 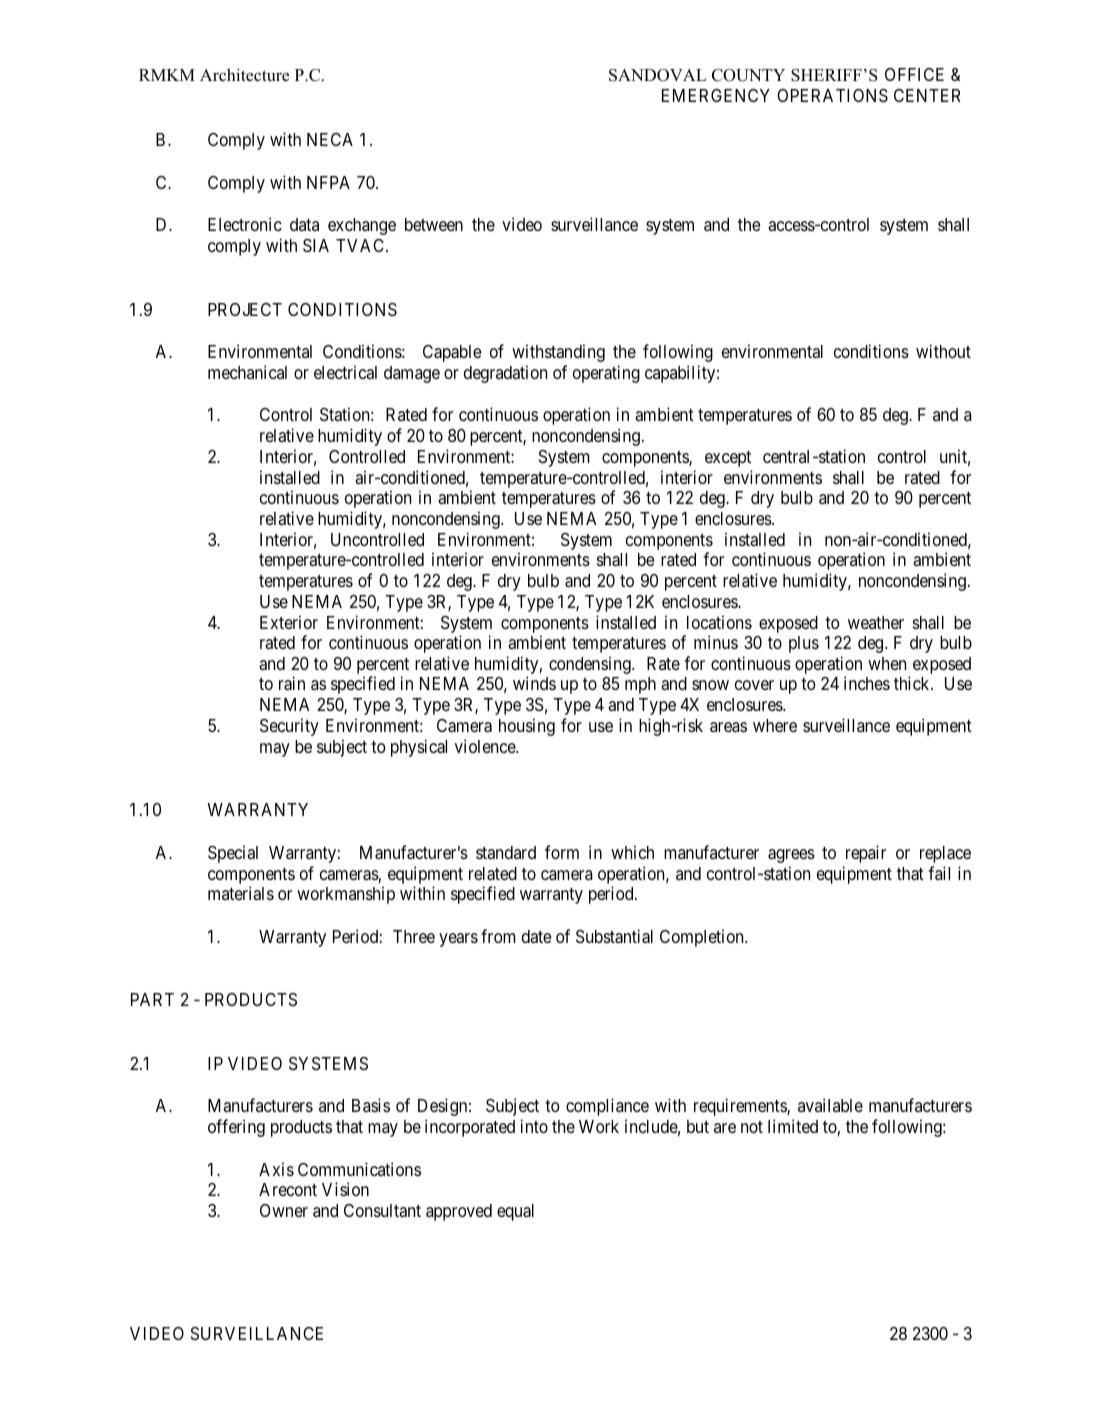 What do you see at coordinates (876, 622) in the screenshot?
I see `weather` at bounding box center [876, 622].
